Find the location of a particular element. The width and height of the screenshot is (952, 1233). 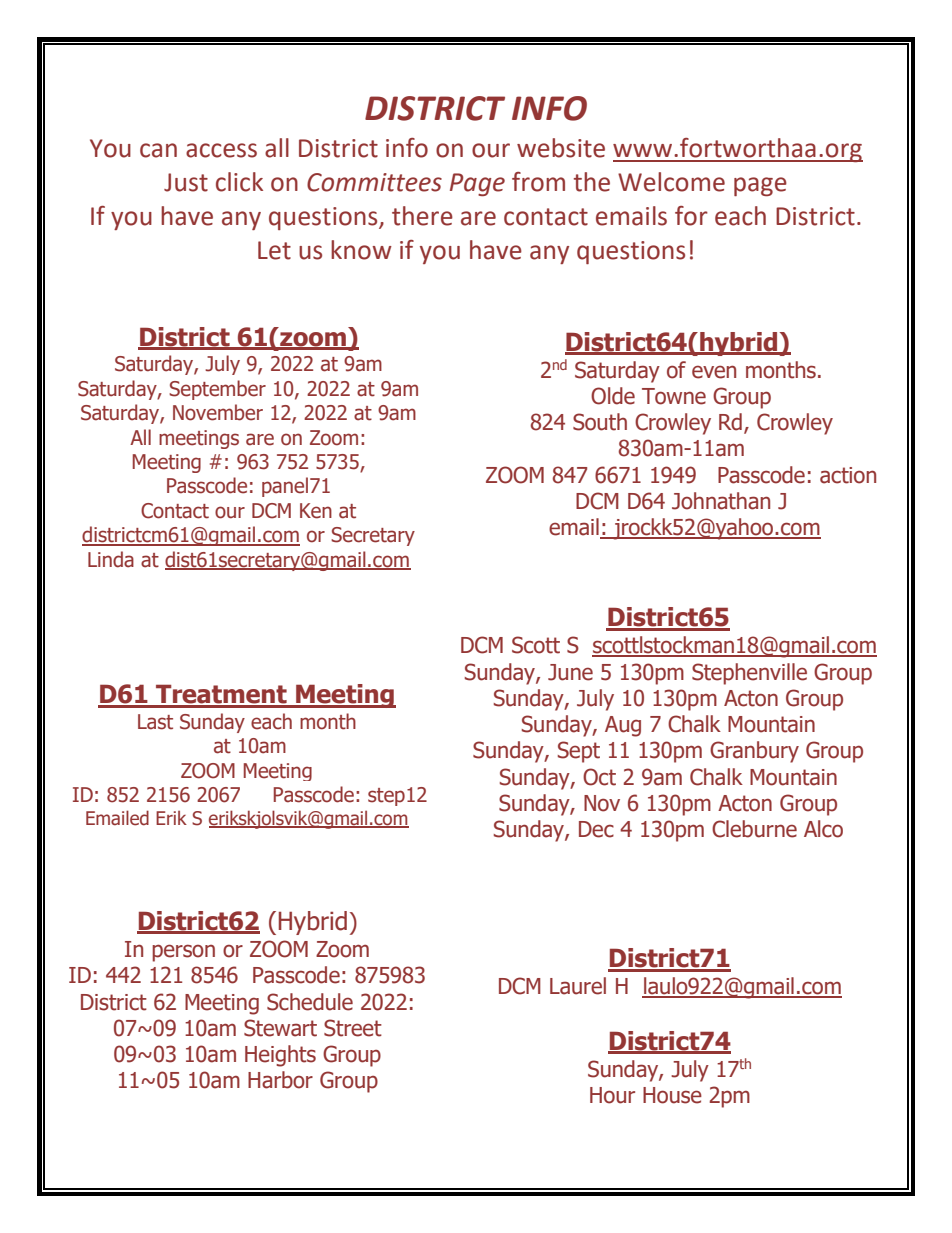

Aug is located at coordinates (623, 726).
